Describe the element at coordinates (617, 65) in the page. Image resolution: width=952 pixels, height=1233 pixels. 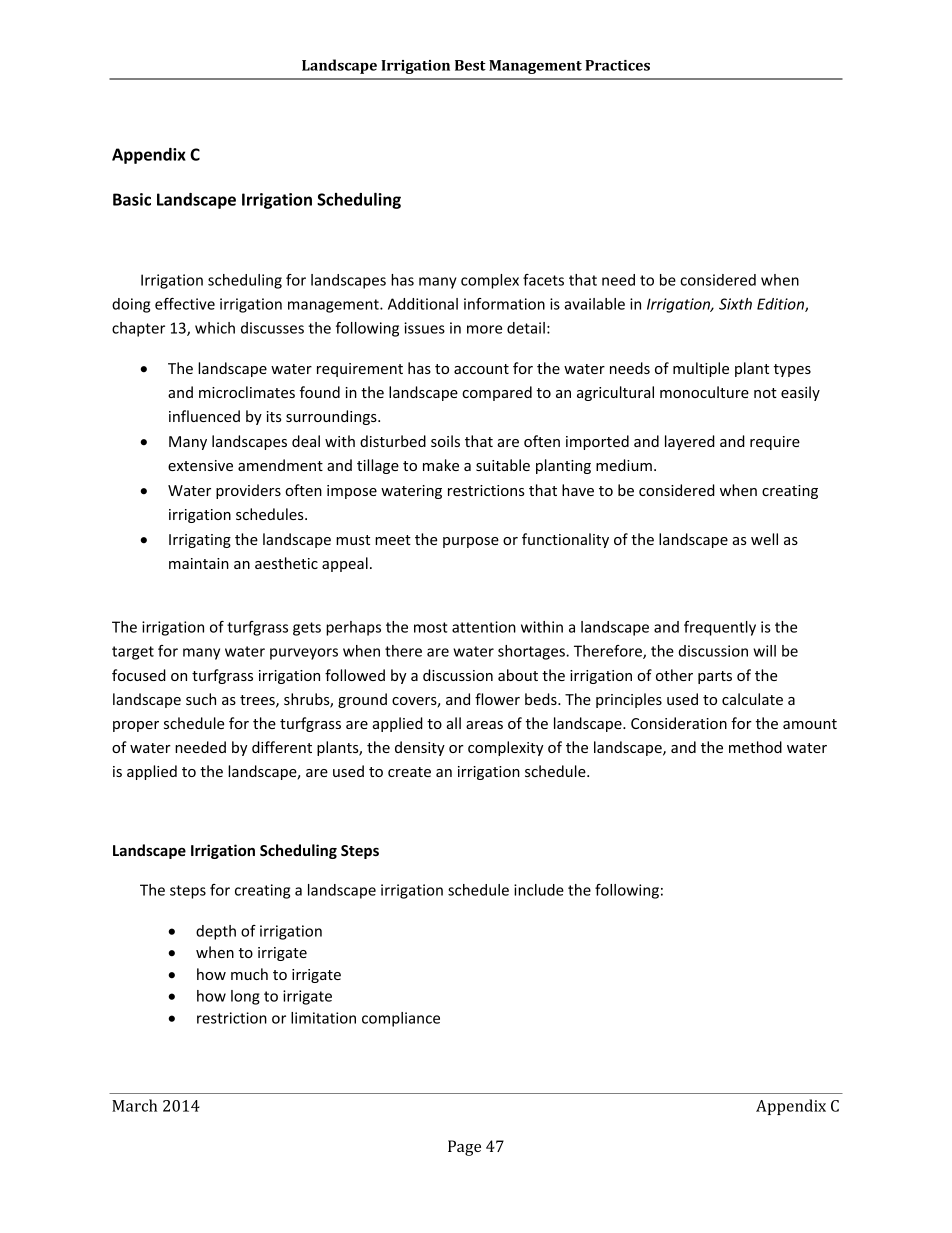
I see `Practices` at that location.
